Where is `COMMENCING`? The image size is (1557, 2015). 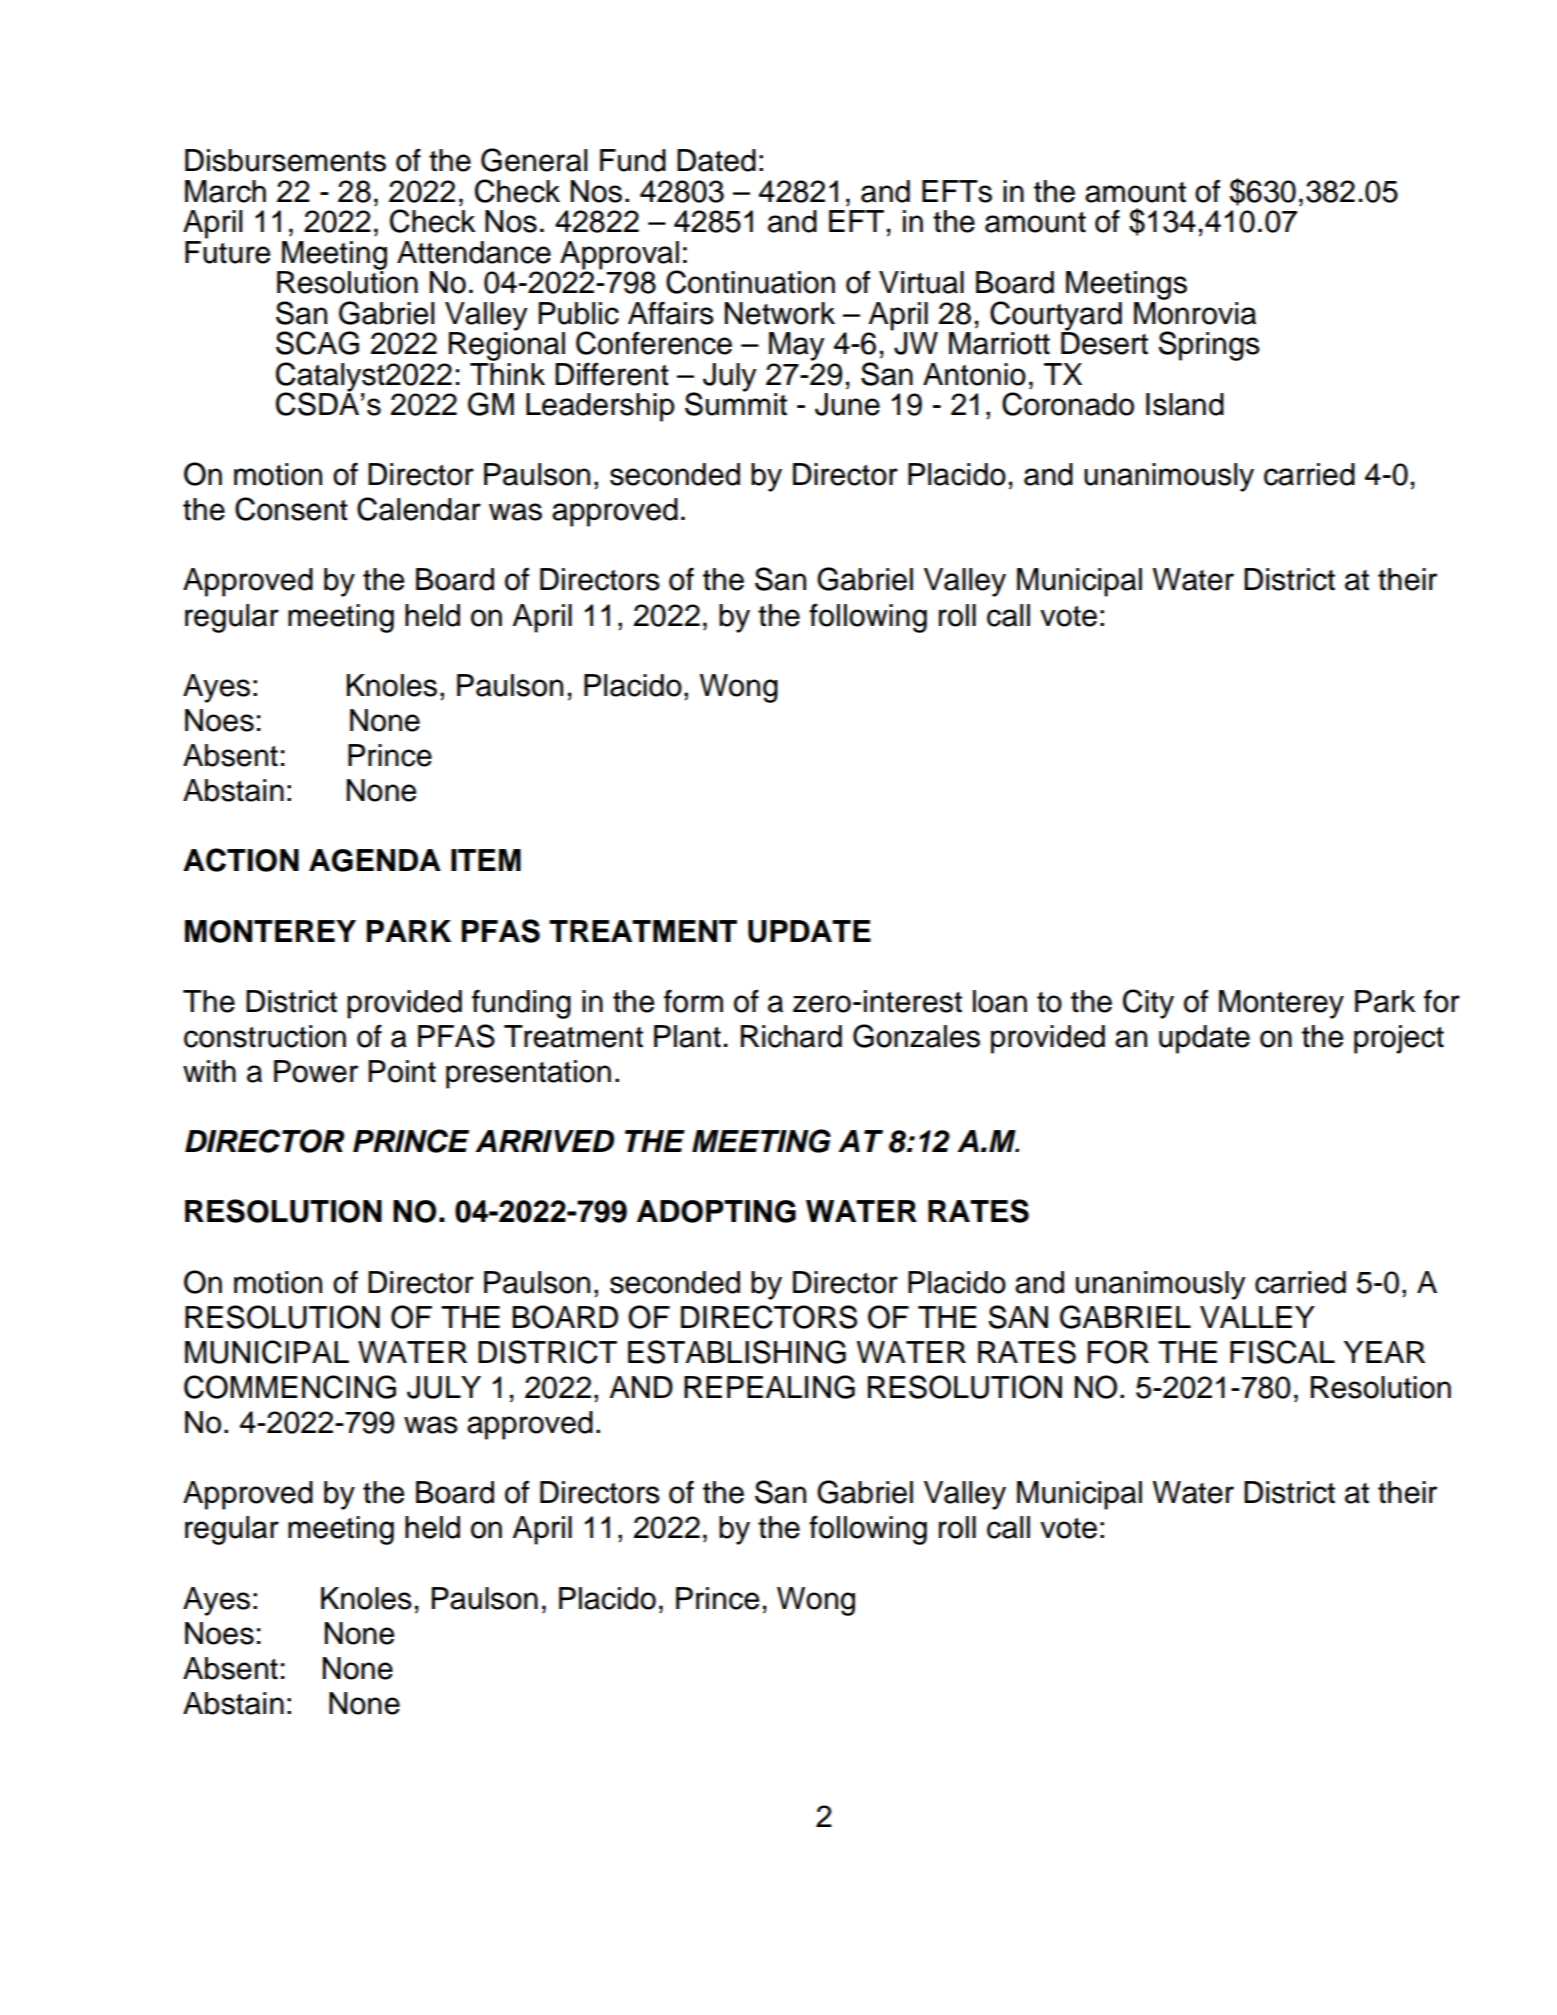
COMMENCING is located at coordinates (290, 1387).
